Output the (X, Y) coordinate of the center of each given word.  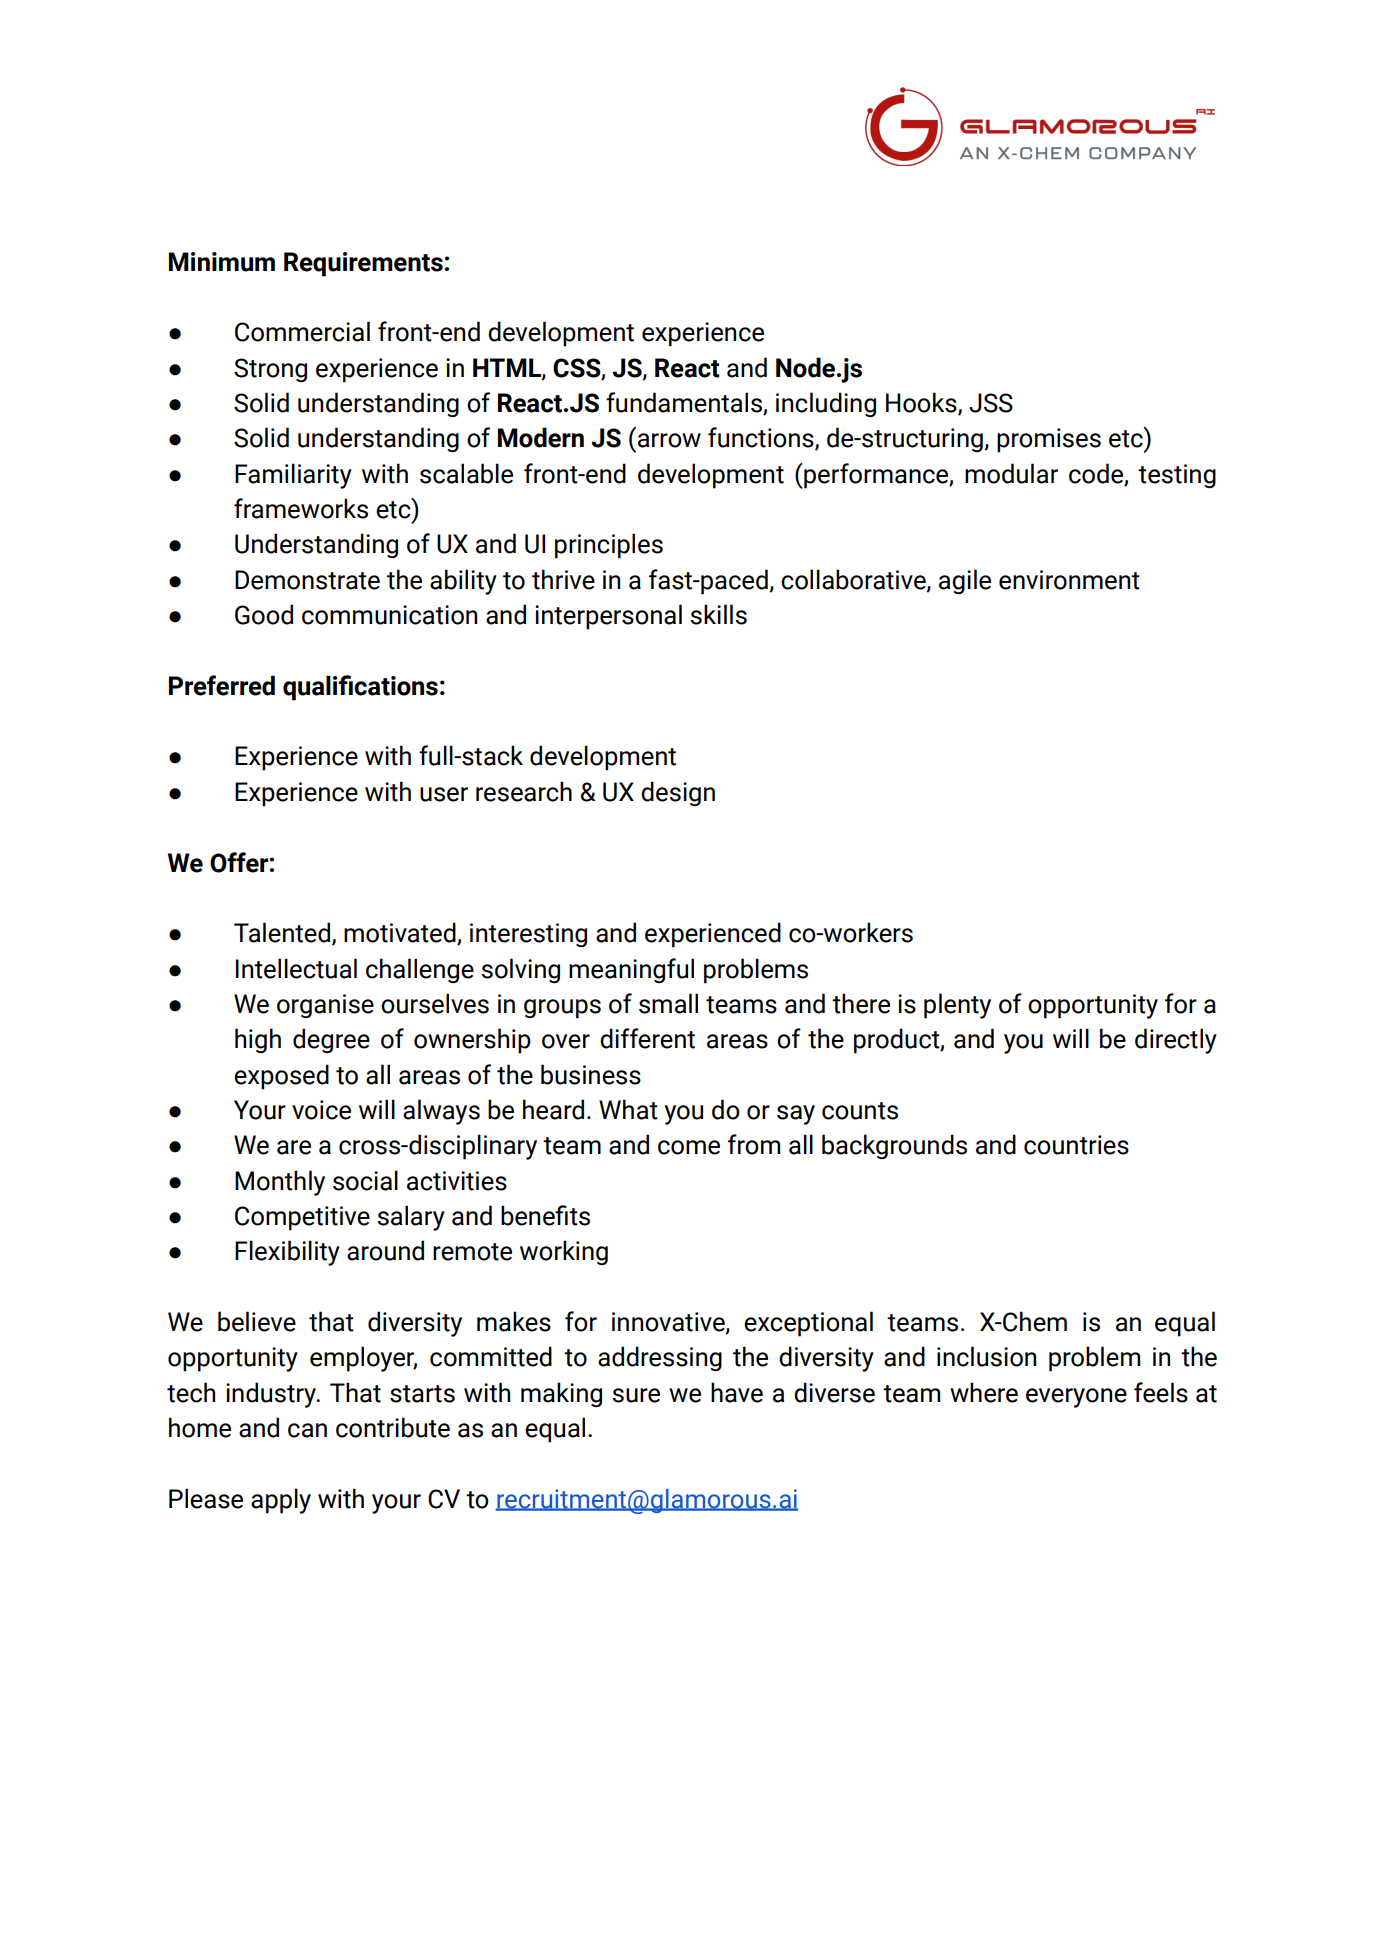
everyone (1076, 1398)
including (826, 405)
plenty (957, 1006)
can (307, 1430)
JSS (991, 403)
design (678, 793)
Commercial (302, 331)
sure (636, 1395)
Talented (282, 932)
